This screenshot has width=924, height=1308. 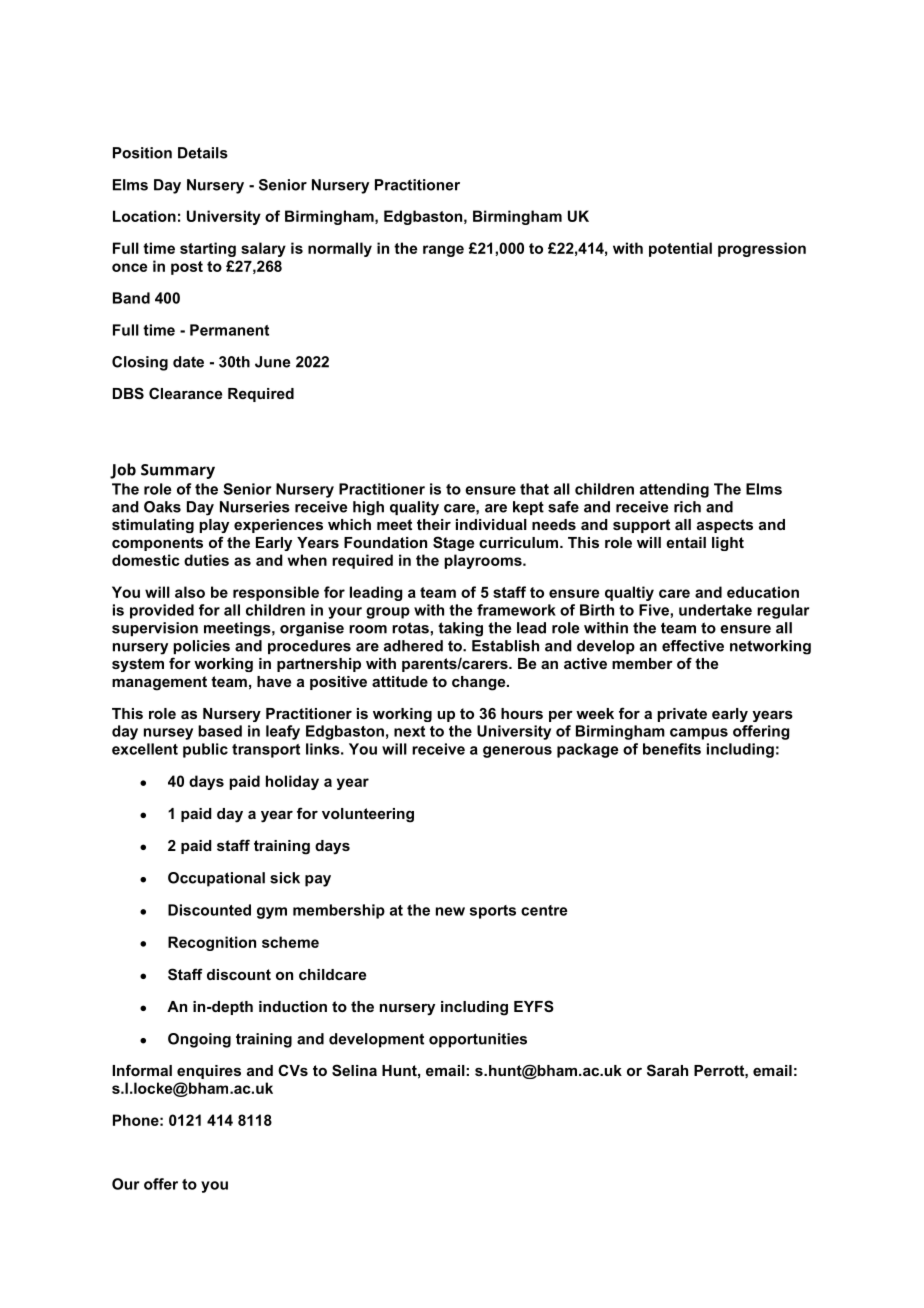 I want to click on Clearance, so click(x=185, y=393).
